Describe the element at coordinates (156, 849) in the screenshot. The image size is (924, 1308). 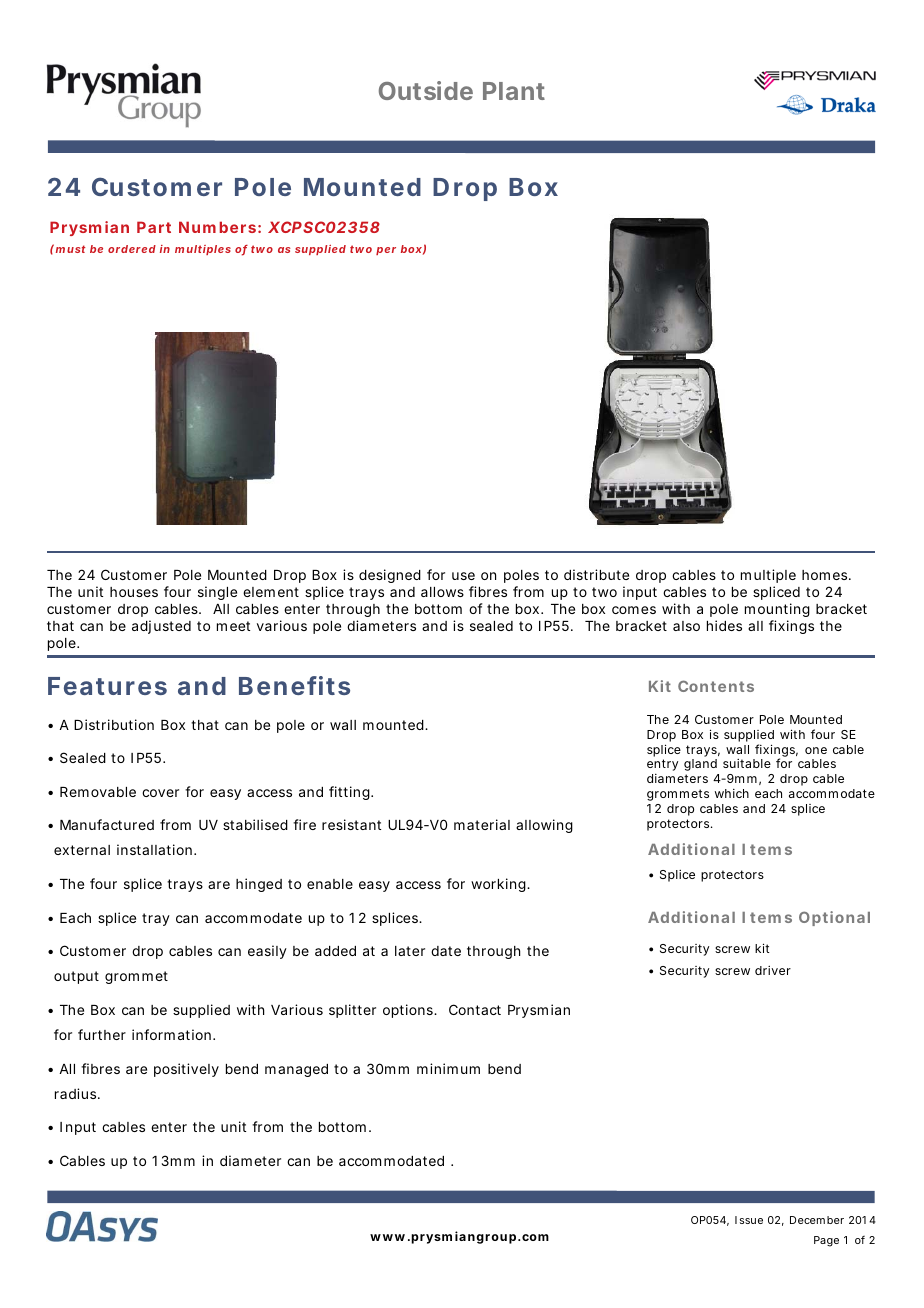
I see `installation` at that location.
